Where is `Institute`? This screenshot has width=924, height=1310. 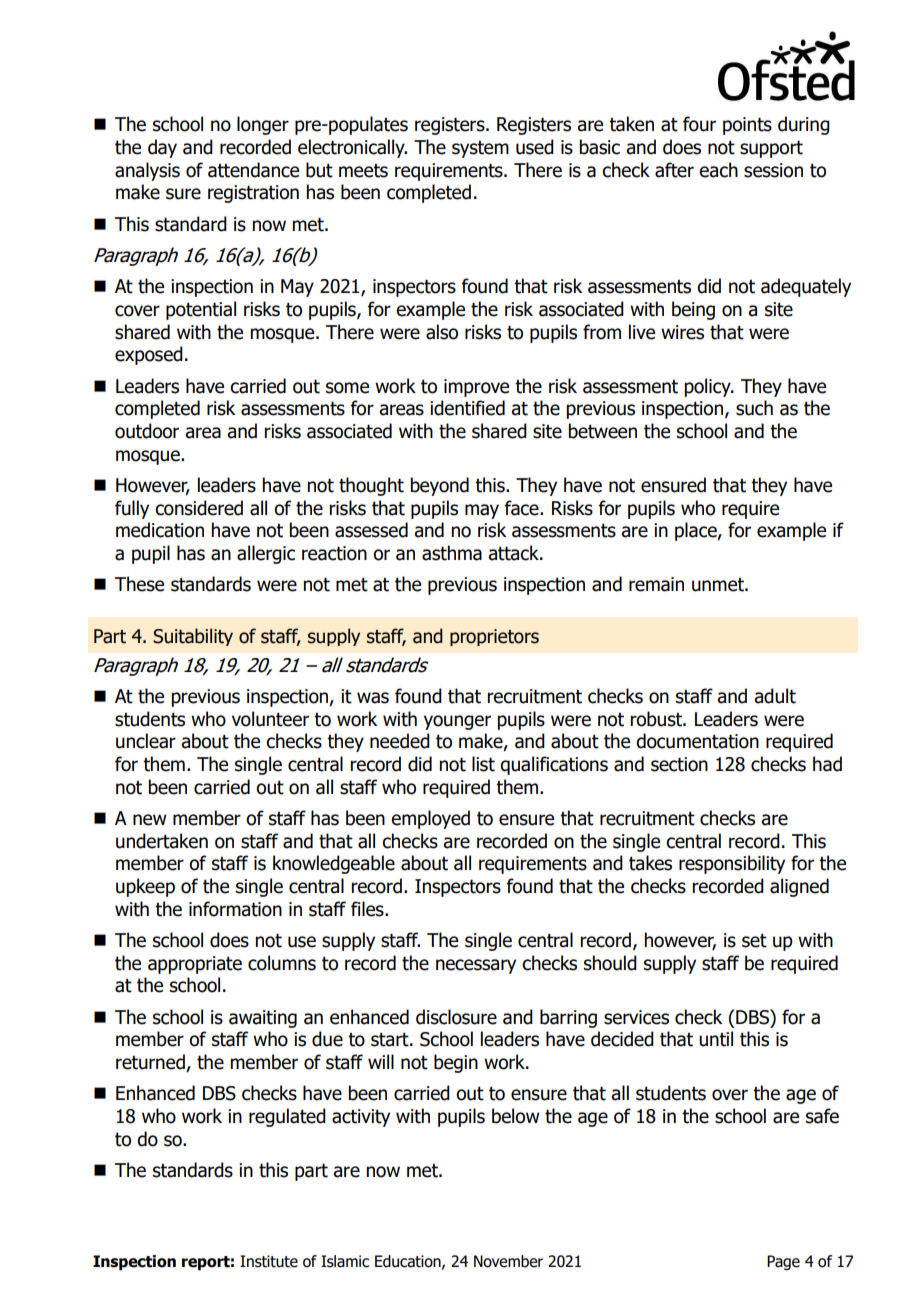 Institute is located at coordinates (269, 1261).
